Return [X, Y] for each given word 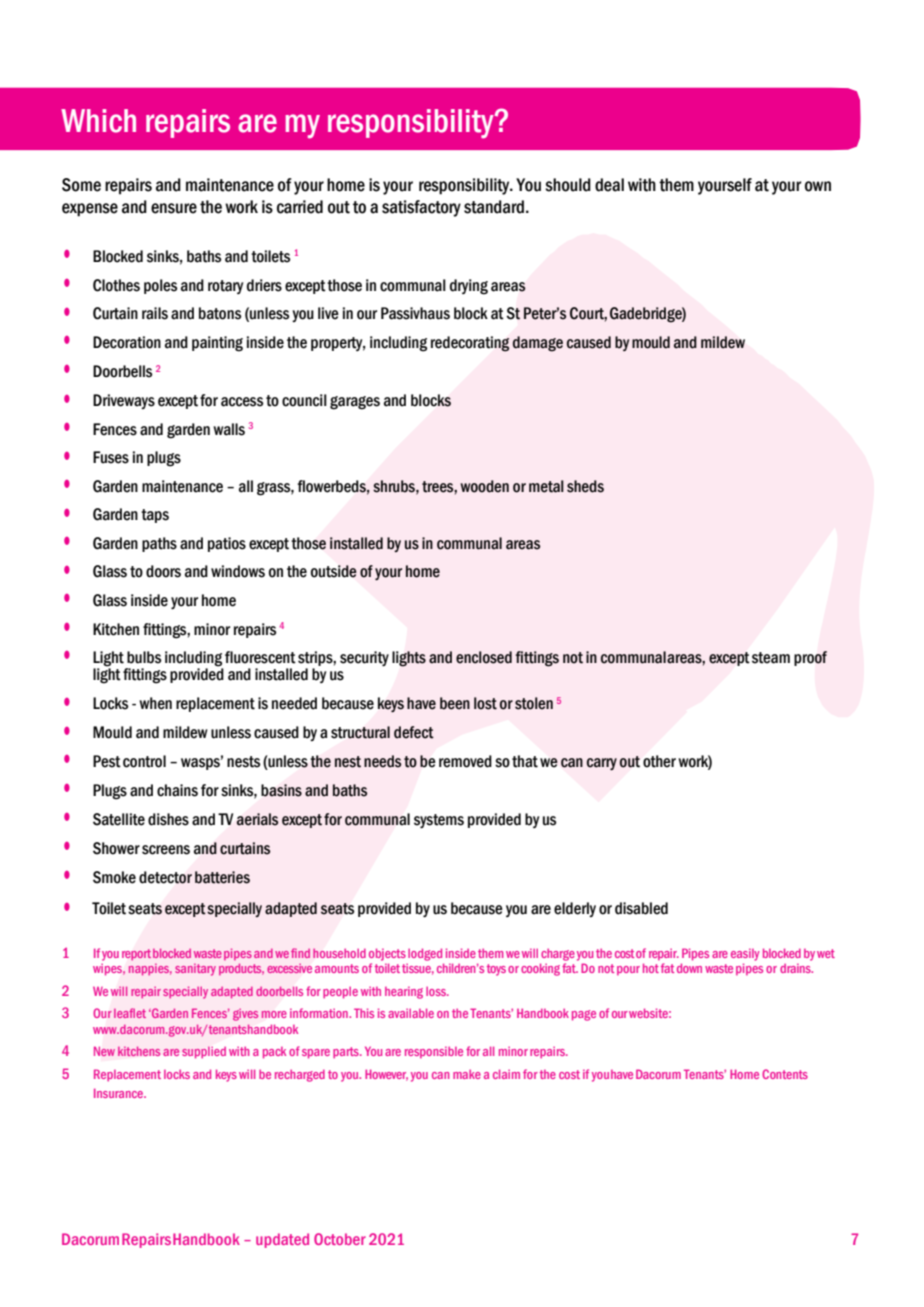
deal [609, 185]
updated [282, 1240]
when [155, 703]
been [455, 703]
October [340, 1239]
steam [771, 658]
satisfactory [421, 208]
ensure [174, 208]
